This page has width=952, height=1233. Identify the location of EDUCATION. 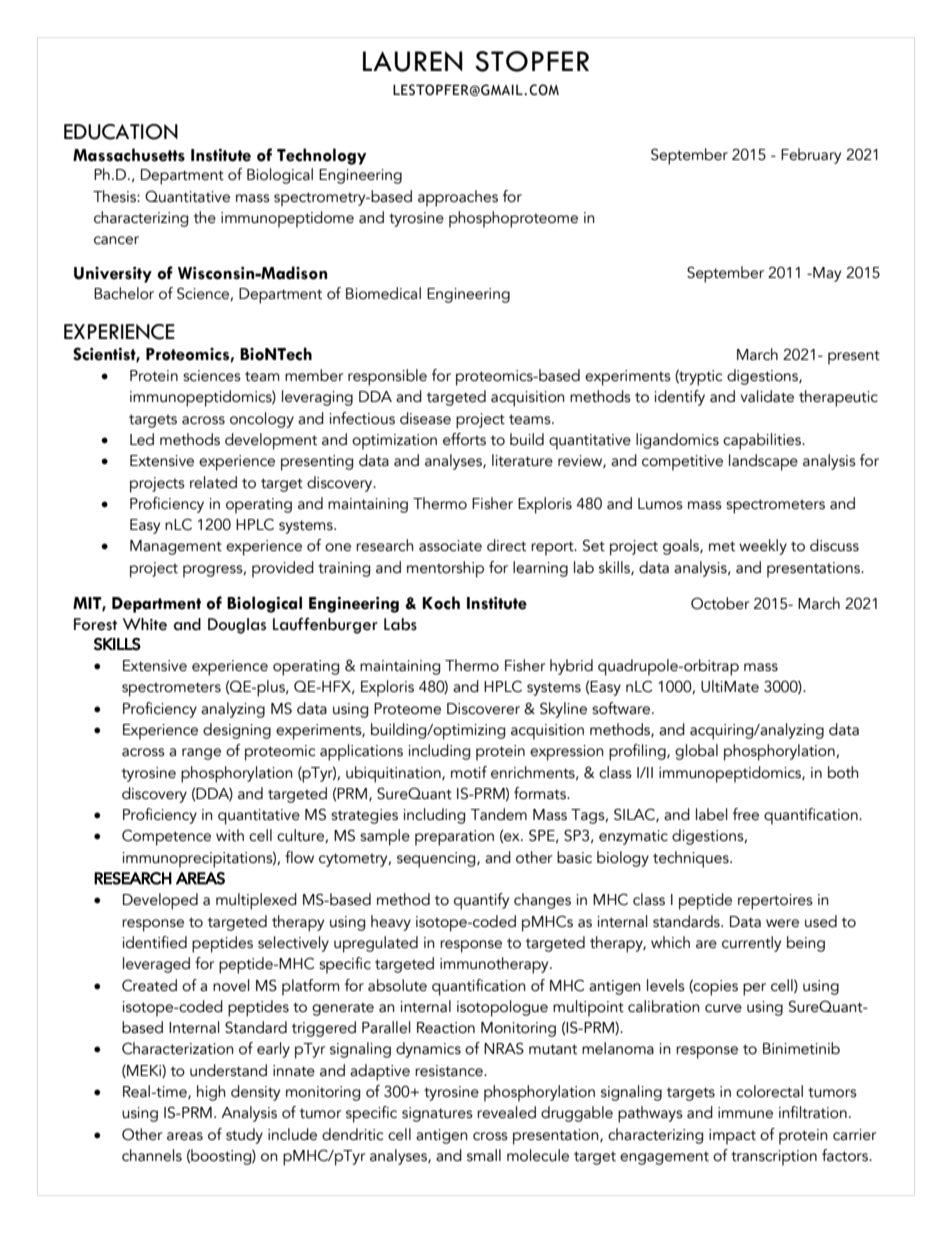
(121, 132).
